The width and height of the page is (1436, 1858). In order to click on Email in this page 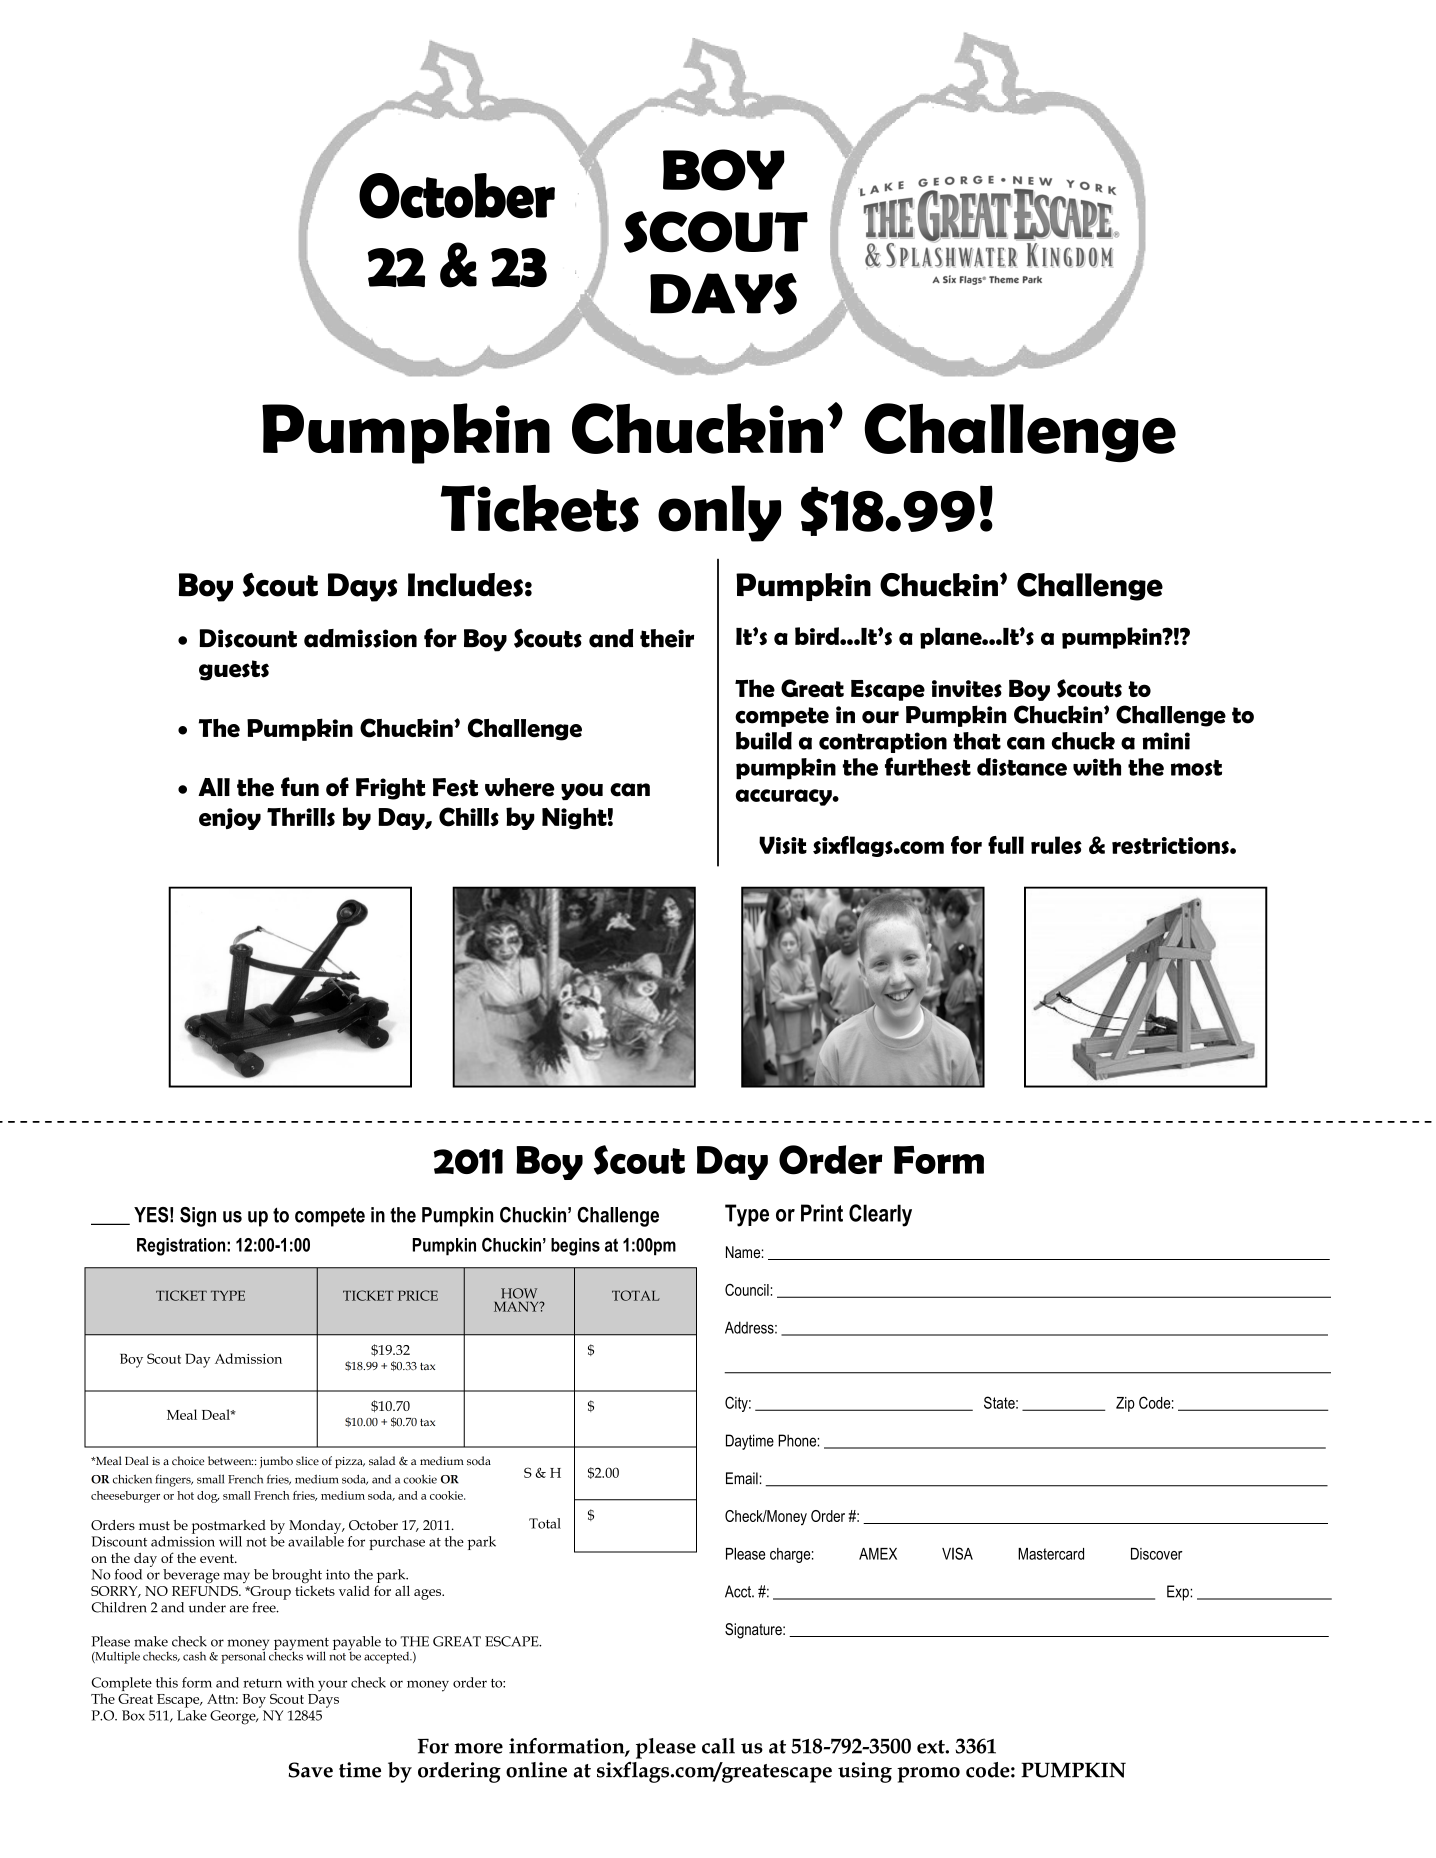, I will do `click(742, 1478)`.
